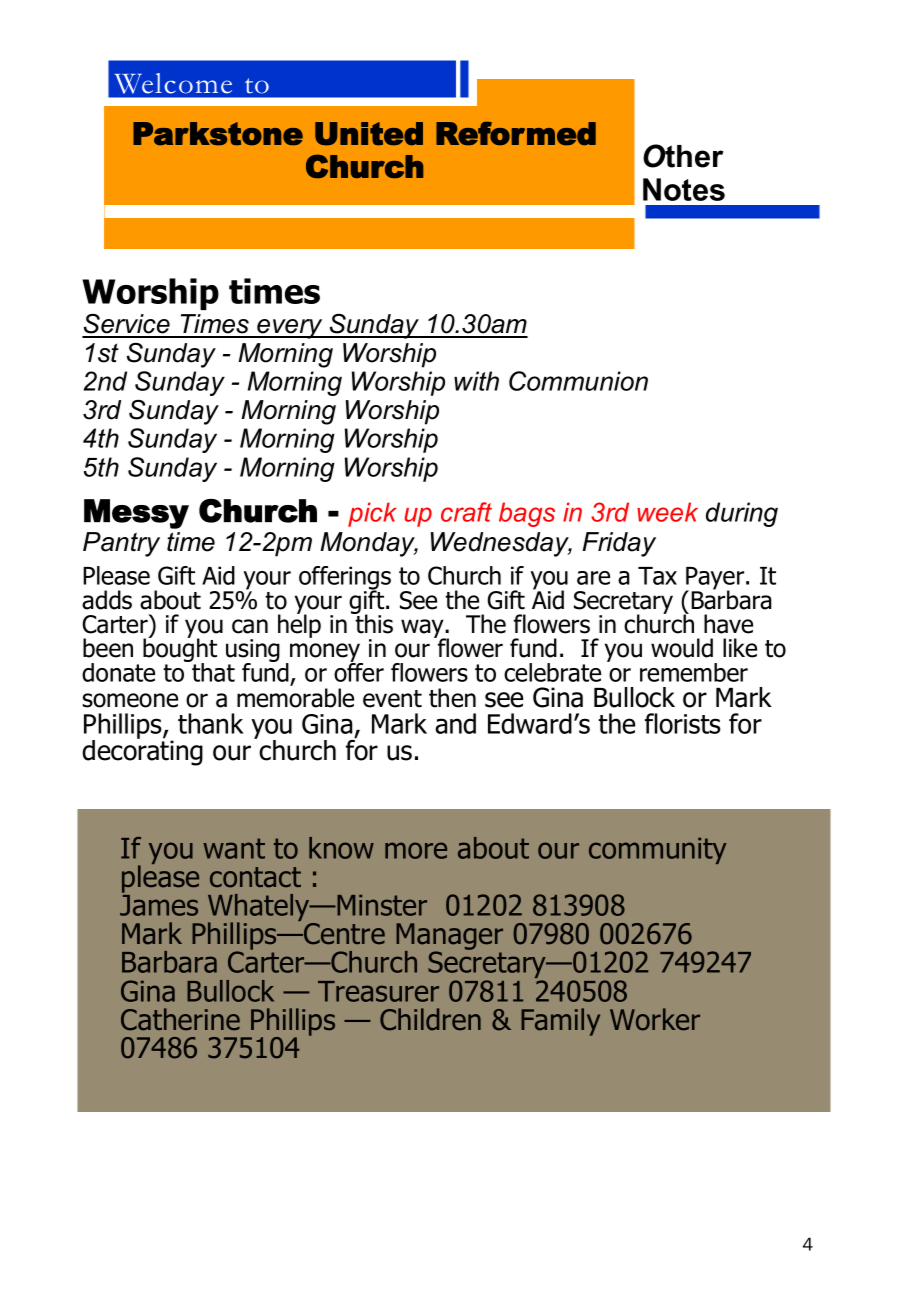 Image resolution: width=924 pixels, height=1308 pixels. I want to click on more, so click(416, 850).
